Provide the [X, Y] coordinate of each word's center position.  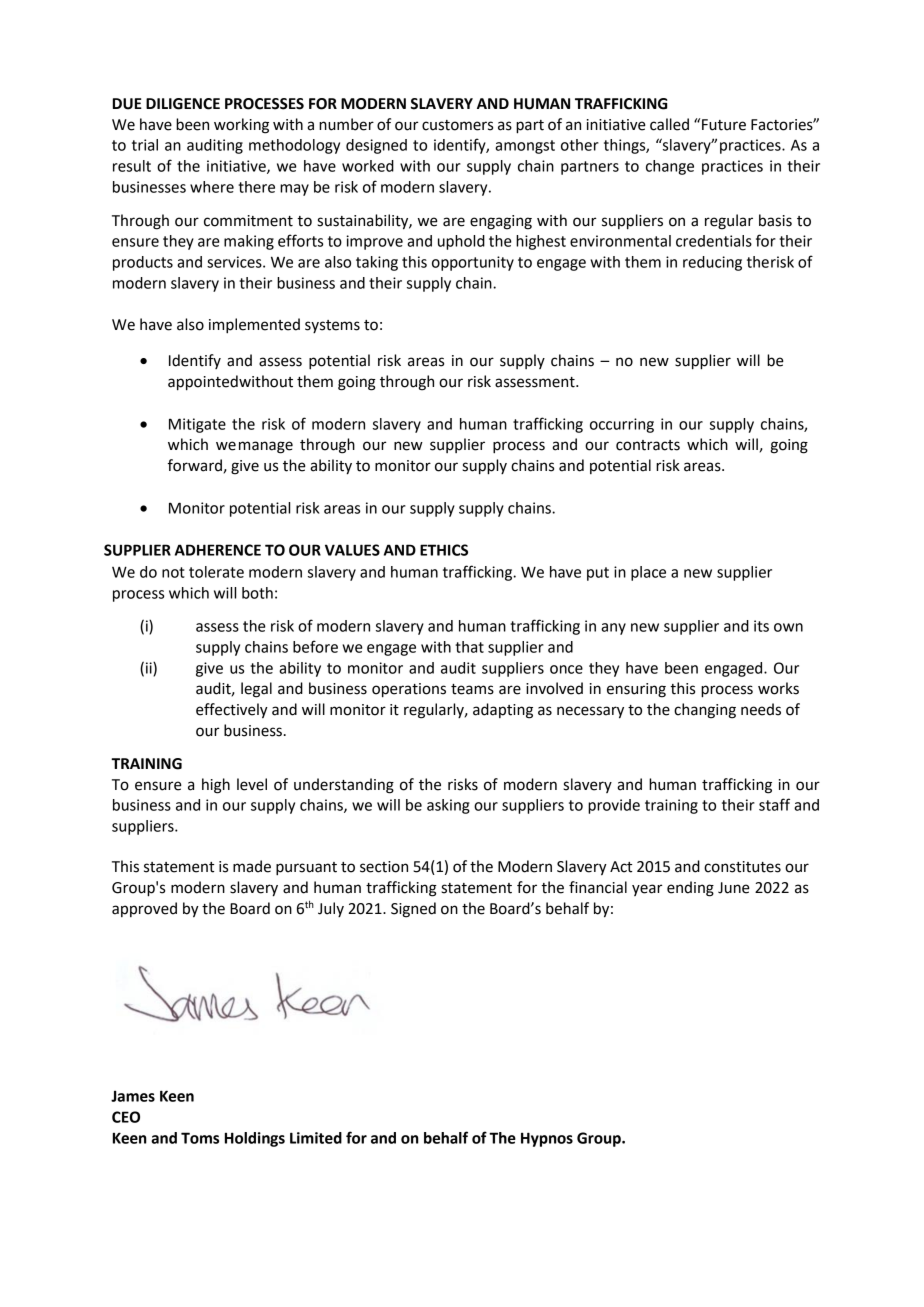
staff [774, 804]
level [252, 784]
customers [457, 125]
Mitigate [197, 425]
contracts [648, 445]
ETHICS [444, 550]
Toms [200, 1138]
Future [724, 125]
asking [448, 806]
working [241, 126]
